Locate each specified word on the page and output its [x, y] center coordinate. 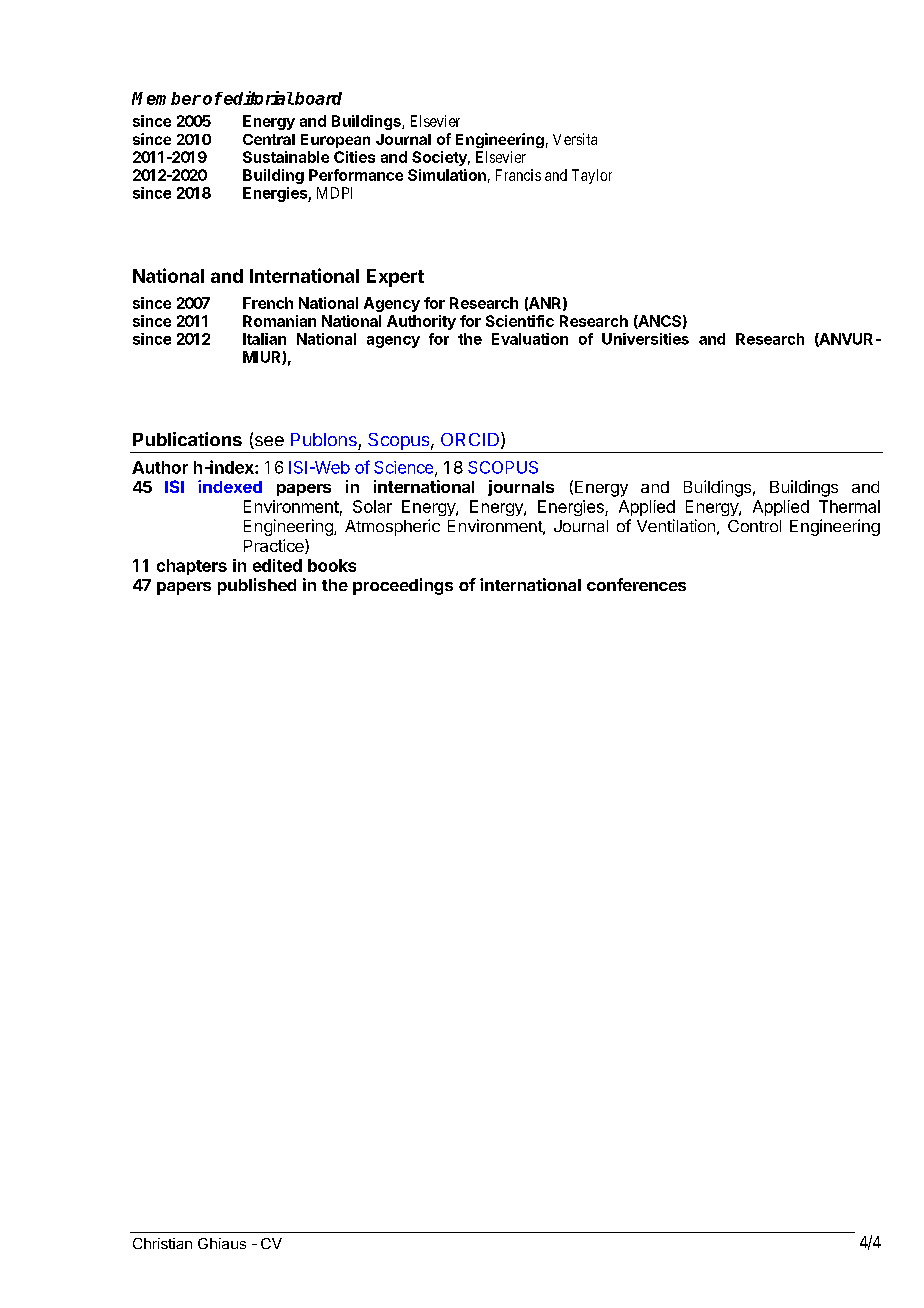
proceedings [403, 586]
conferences [636, 584]
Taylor [592, 176]
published [257, 586]
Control [754, 526]
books [332, 565]
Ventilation [676, 525]
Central [269, 139]
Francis [518, 175]
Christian [162, 1243]
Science [405, 468]
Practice [275, 546]
